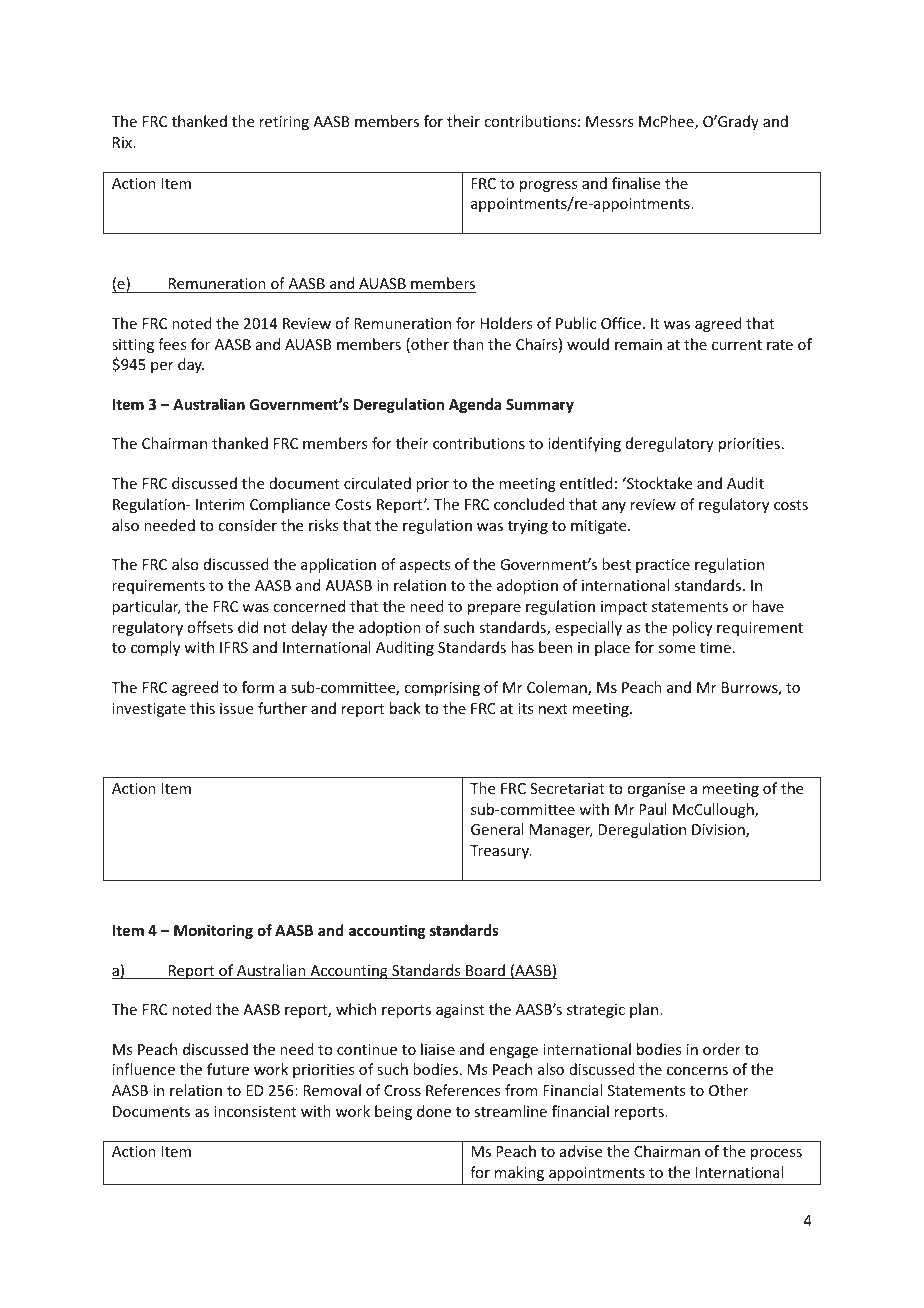 The height and width of the screenshot is (1308, 924). I want to click on Treasury, so click(501, 852).
